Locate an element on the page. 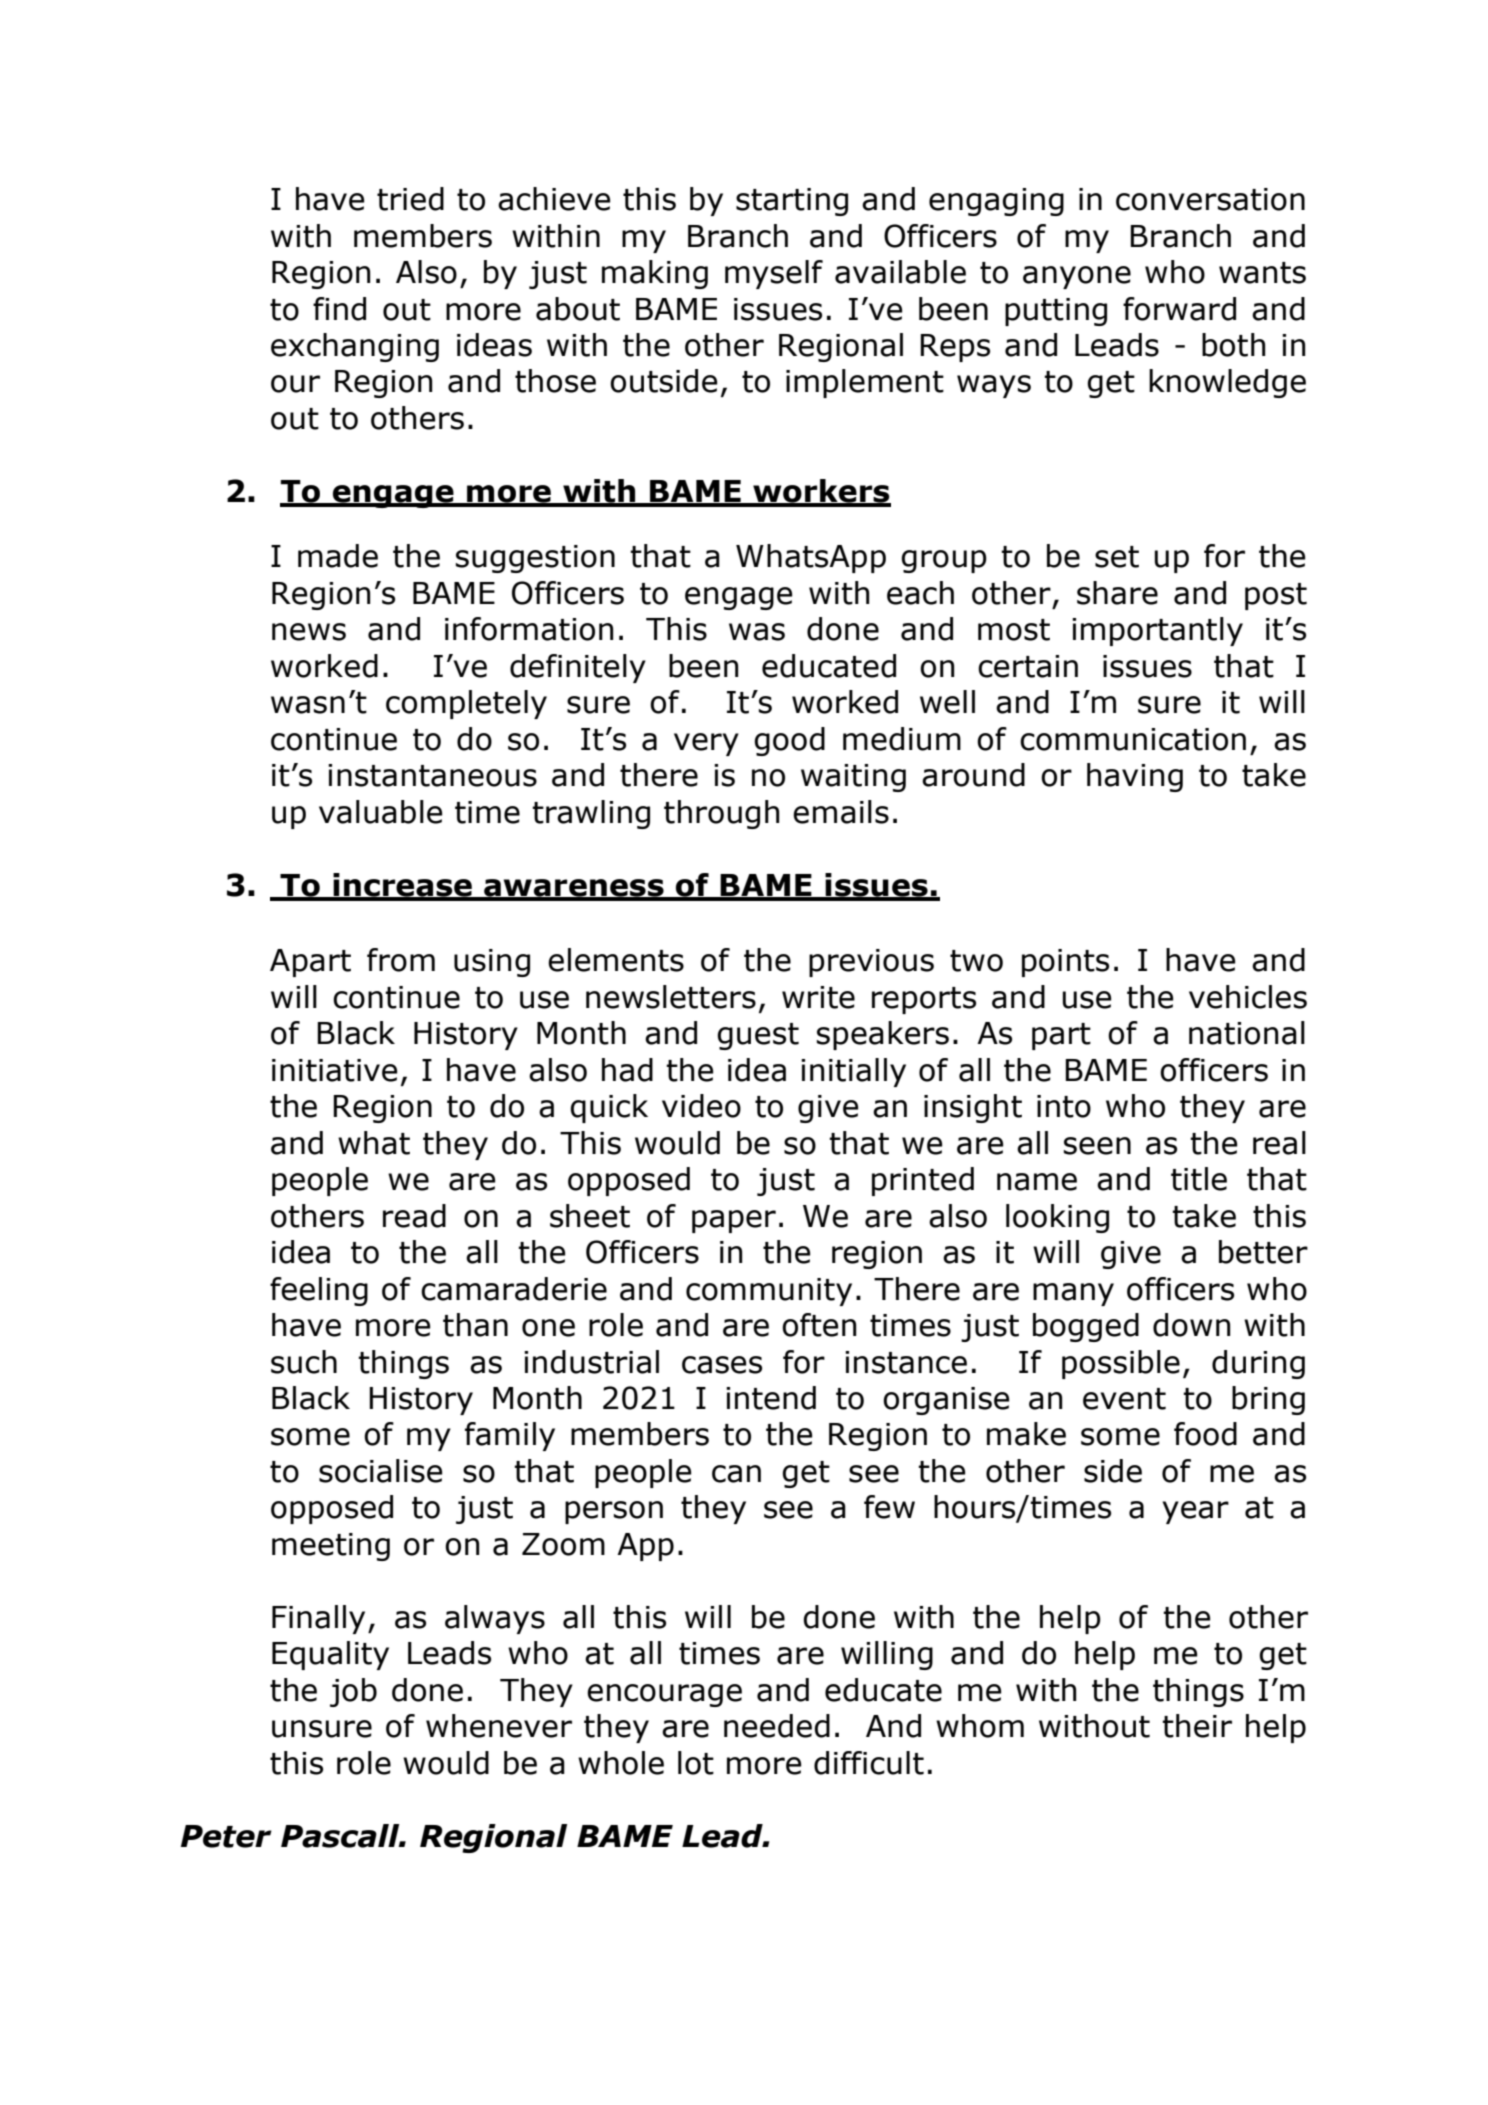 This image has height=2105, width=1488. importantly is located at coordinates (1157, 631).
